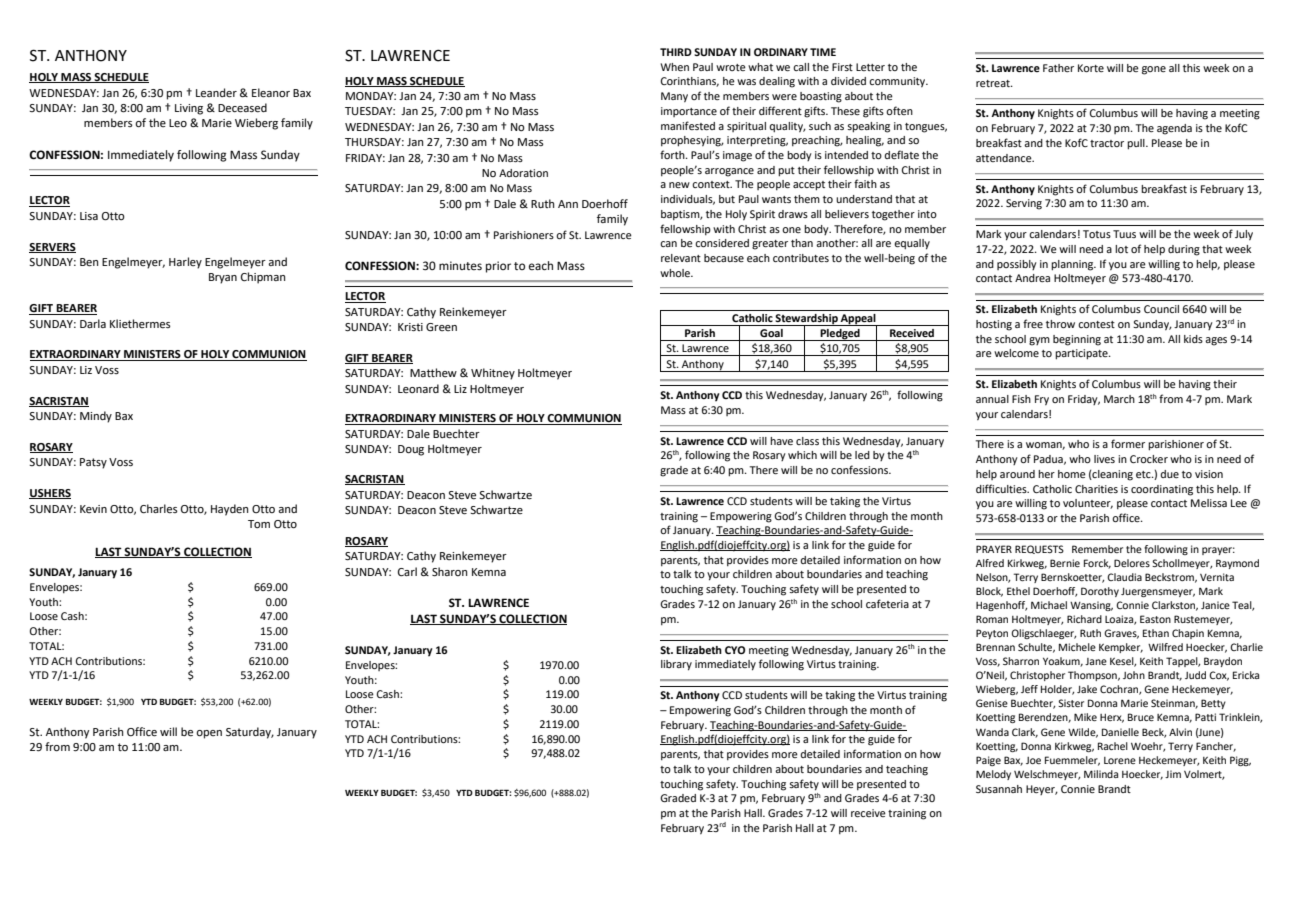 The height and width of the document is (924, 1308). I want to click on open, so click(209, 734).
